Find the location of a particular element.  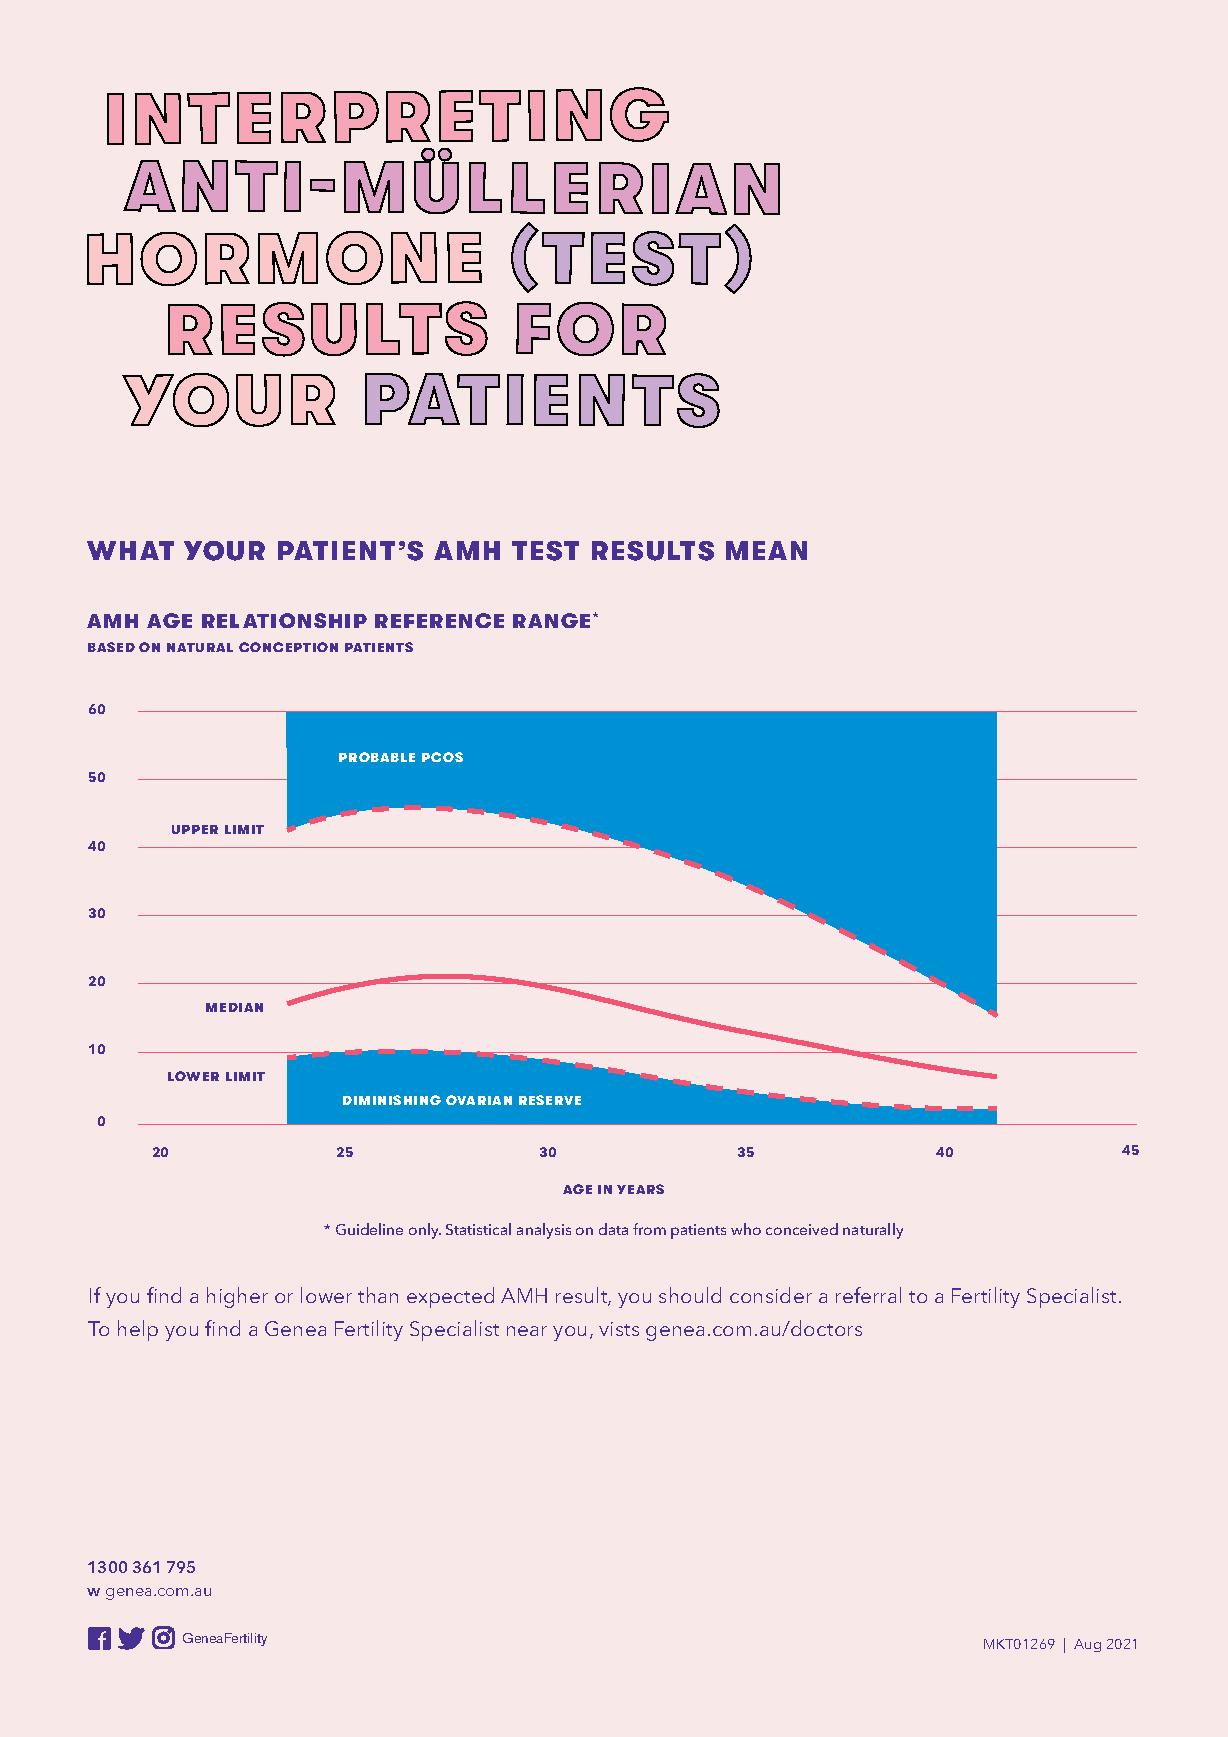

data is located at coordinates (613, 1229).
